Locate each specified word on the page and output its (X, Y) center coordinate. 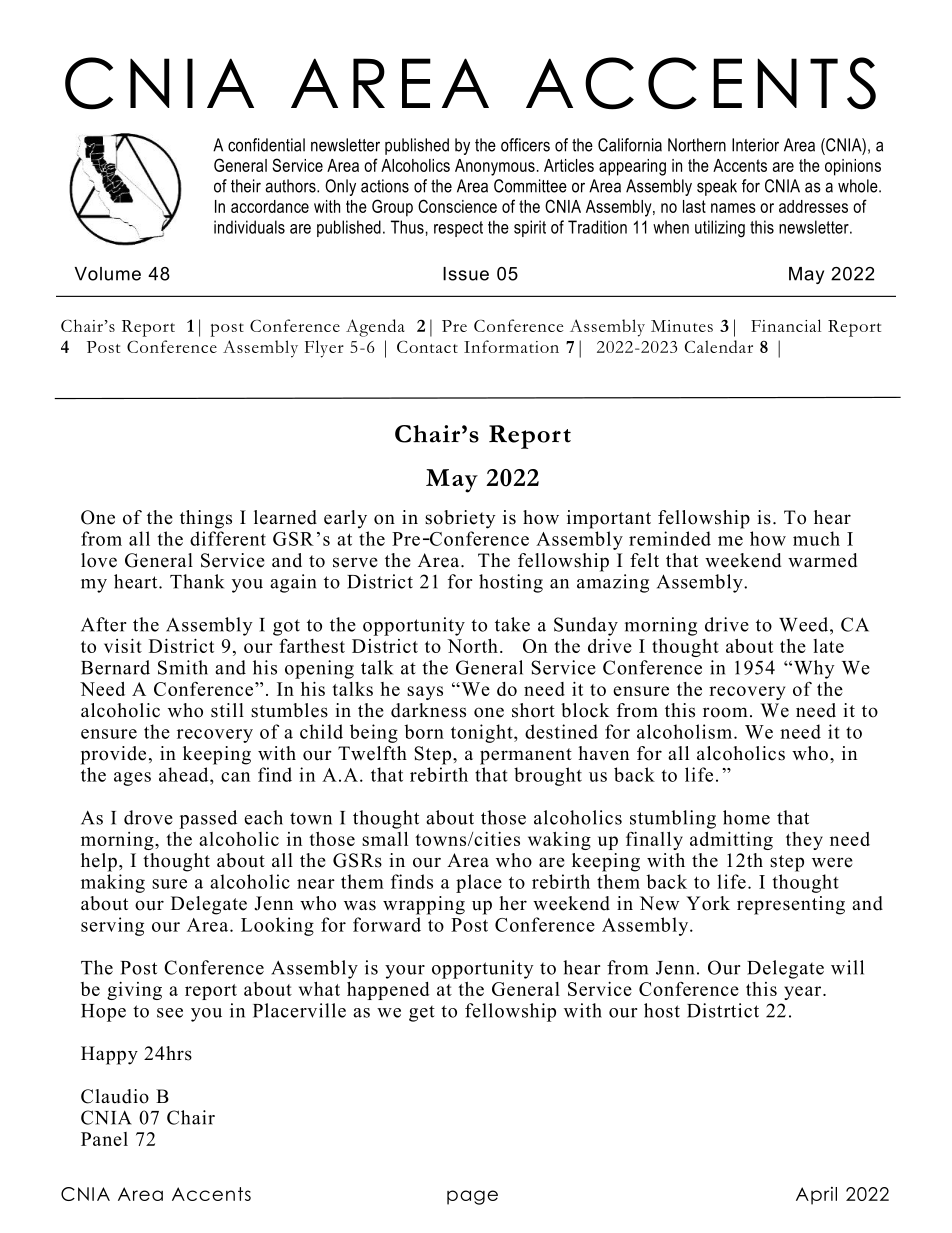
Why (813, 669)
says (425, 693)
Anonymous (495, 167)
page (472, 1197)
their (246, 186)
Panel (104, 1139)
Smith (183, 667)
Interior (755, 145)
